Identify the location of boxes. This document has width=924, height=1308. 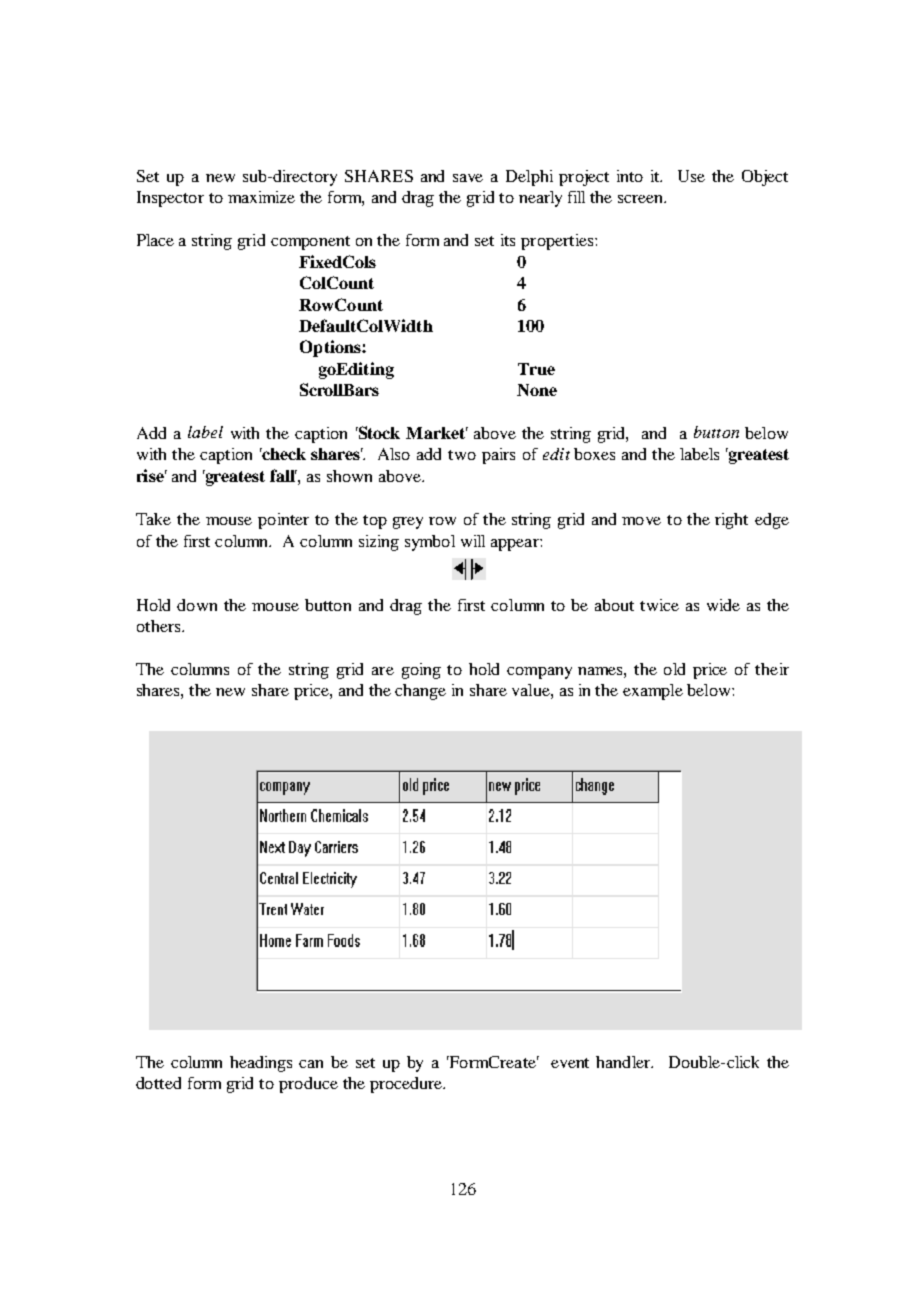
(594, 454).
